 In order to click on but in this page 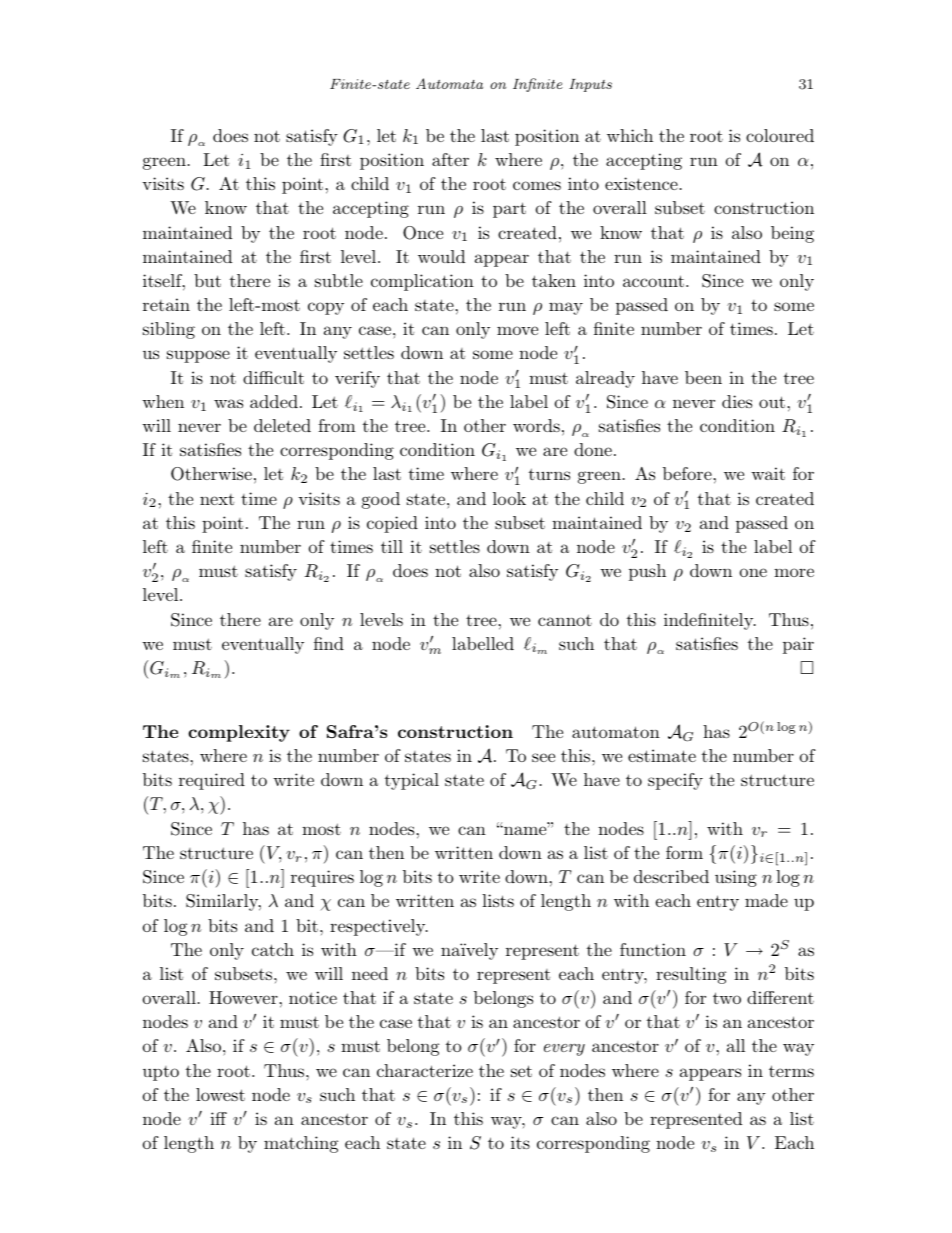, I will do `click(207, 280)`.
